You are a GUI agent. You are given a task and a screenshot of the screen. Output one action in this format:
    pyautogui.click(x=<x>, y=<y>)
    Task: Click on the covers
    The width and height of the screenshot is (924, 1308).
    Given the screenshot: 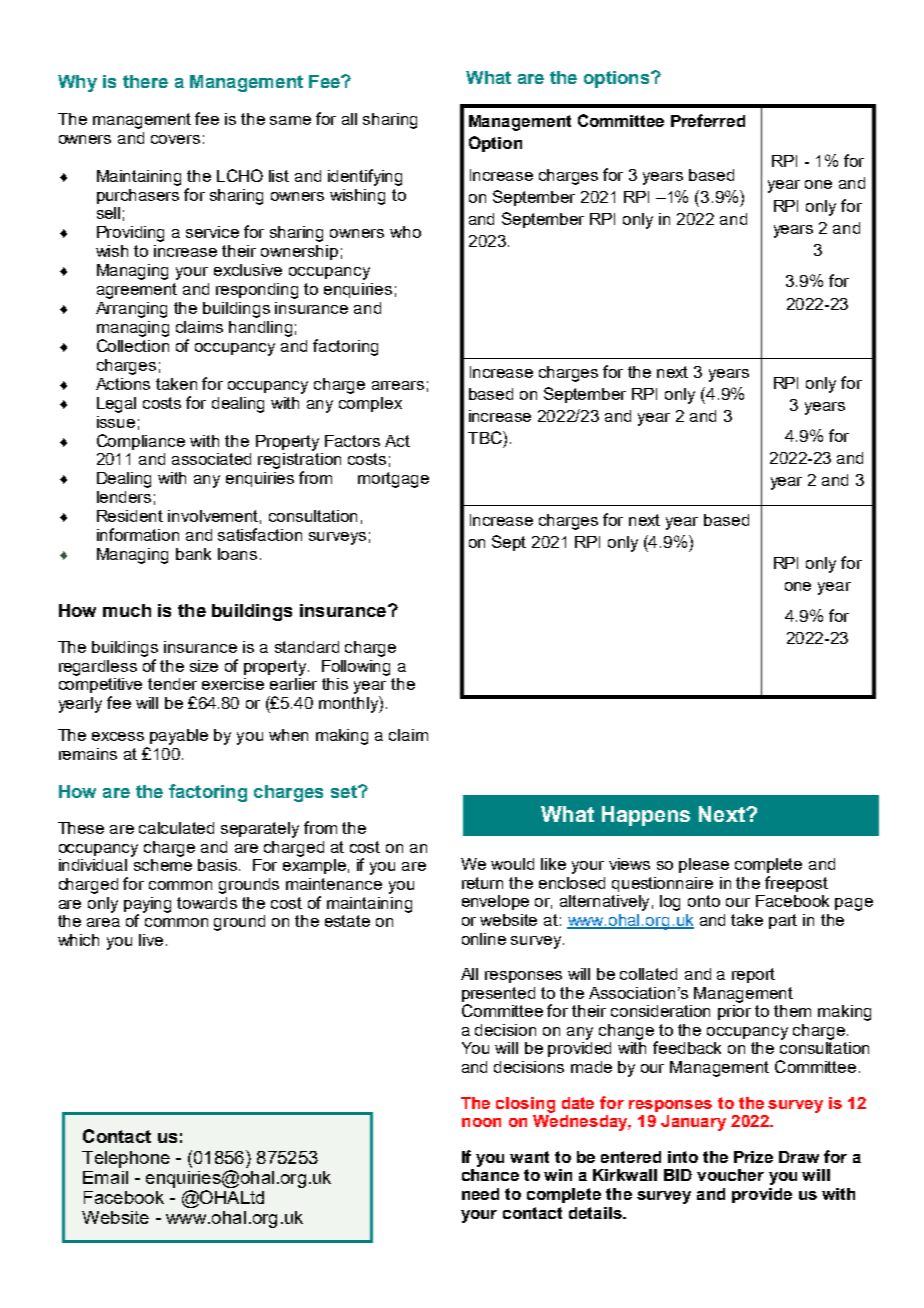 What is the action you would take?
    pyautogui.click(x=175, y=139)
